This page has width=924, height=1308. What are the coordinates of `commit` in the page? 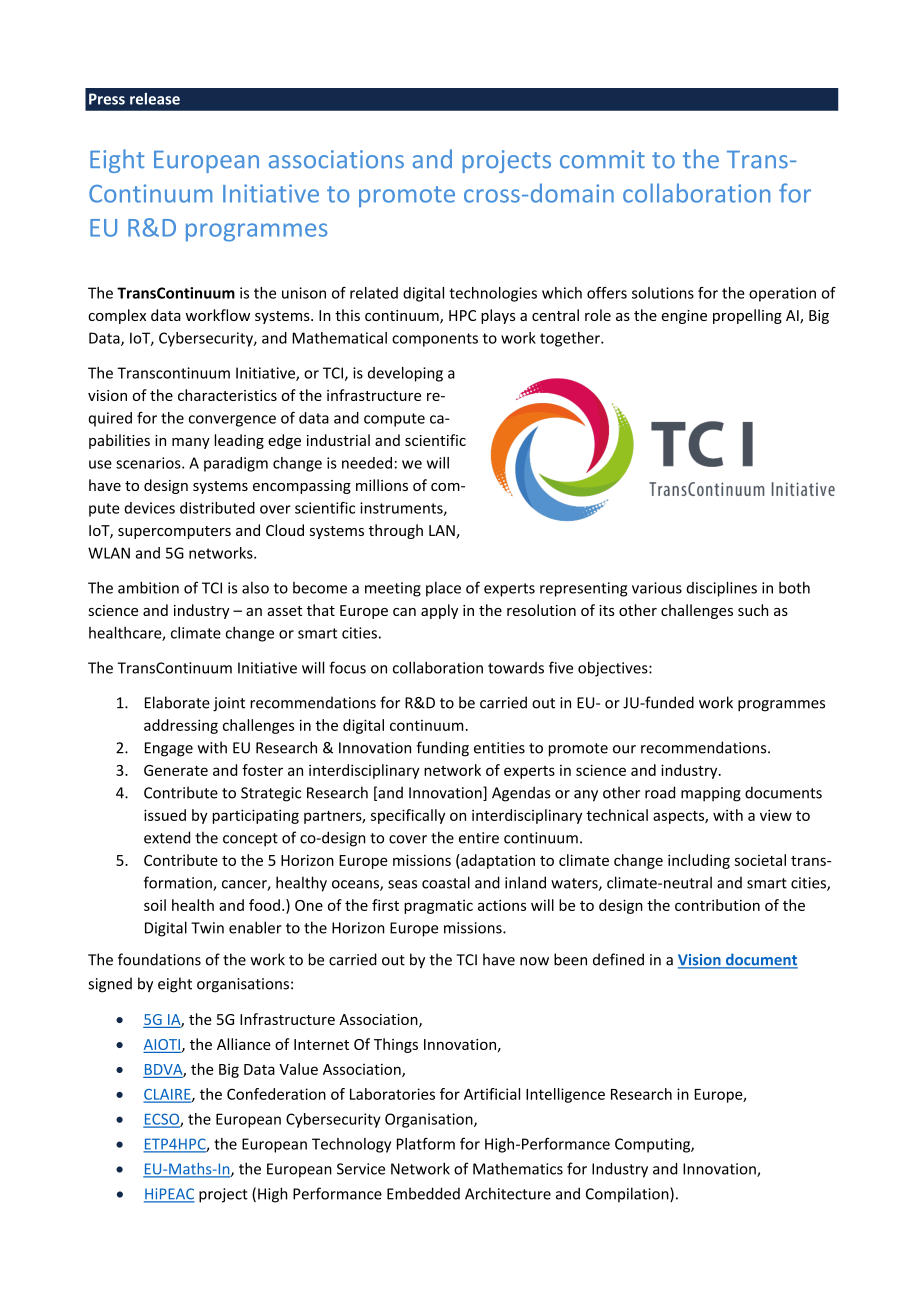 It's located at (602, 159).
